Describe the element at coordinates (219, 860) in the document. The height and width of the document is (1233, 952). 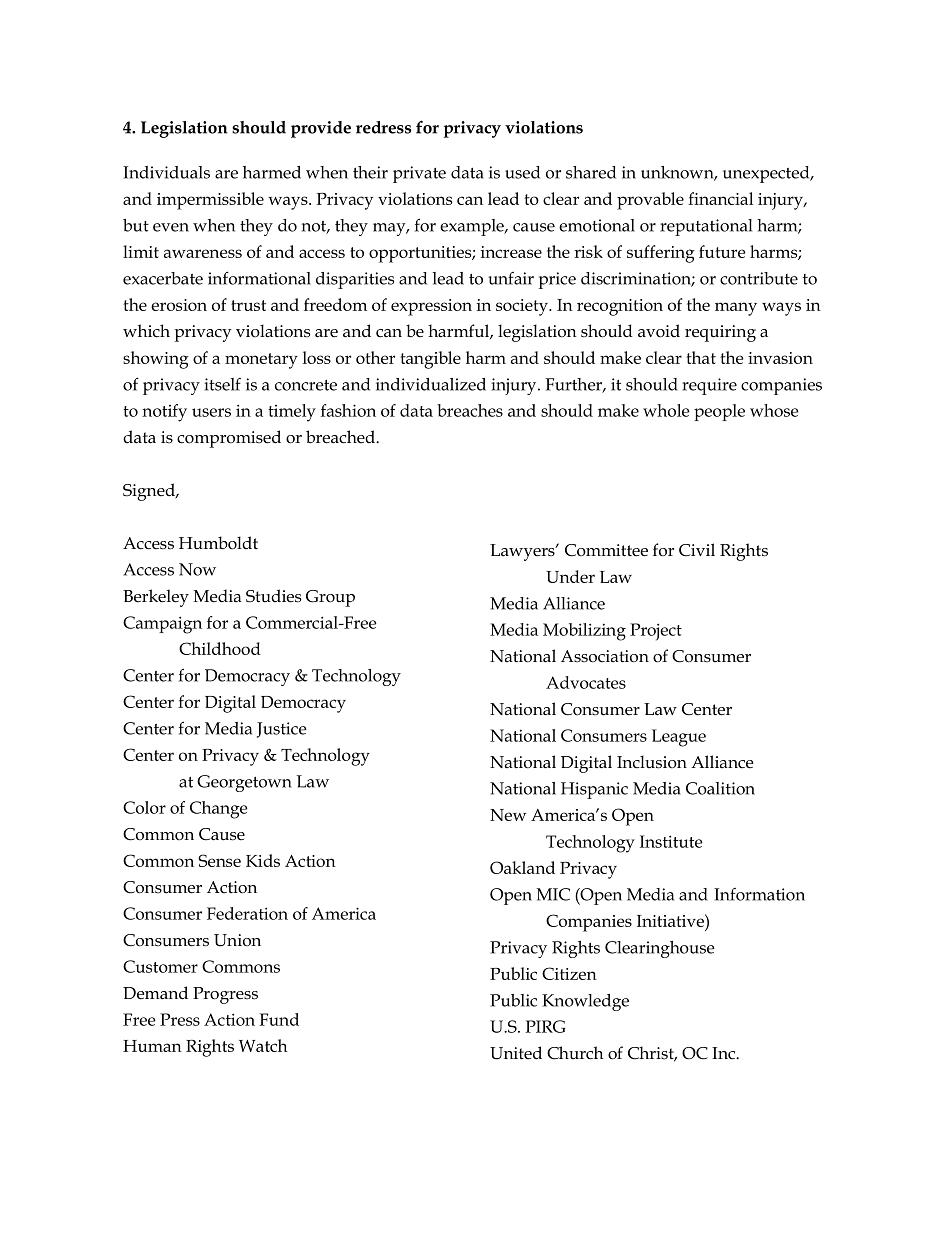
I see `Sense` at that location.
